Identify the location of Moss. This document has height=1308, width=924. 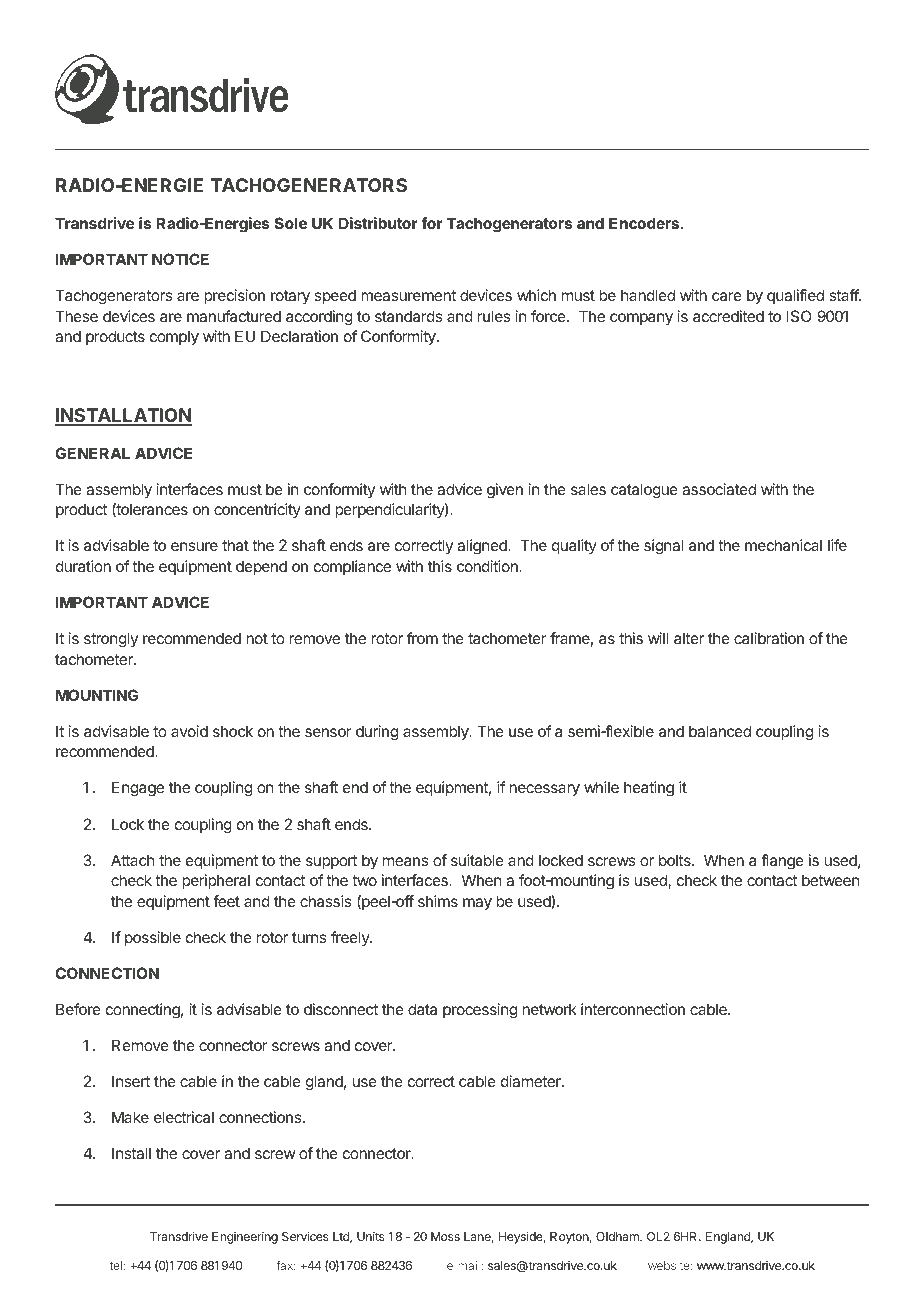
(445, 1236).
